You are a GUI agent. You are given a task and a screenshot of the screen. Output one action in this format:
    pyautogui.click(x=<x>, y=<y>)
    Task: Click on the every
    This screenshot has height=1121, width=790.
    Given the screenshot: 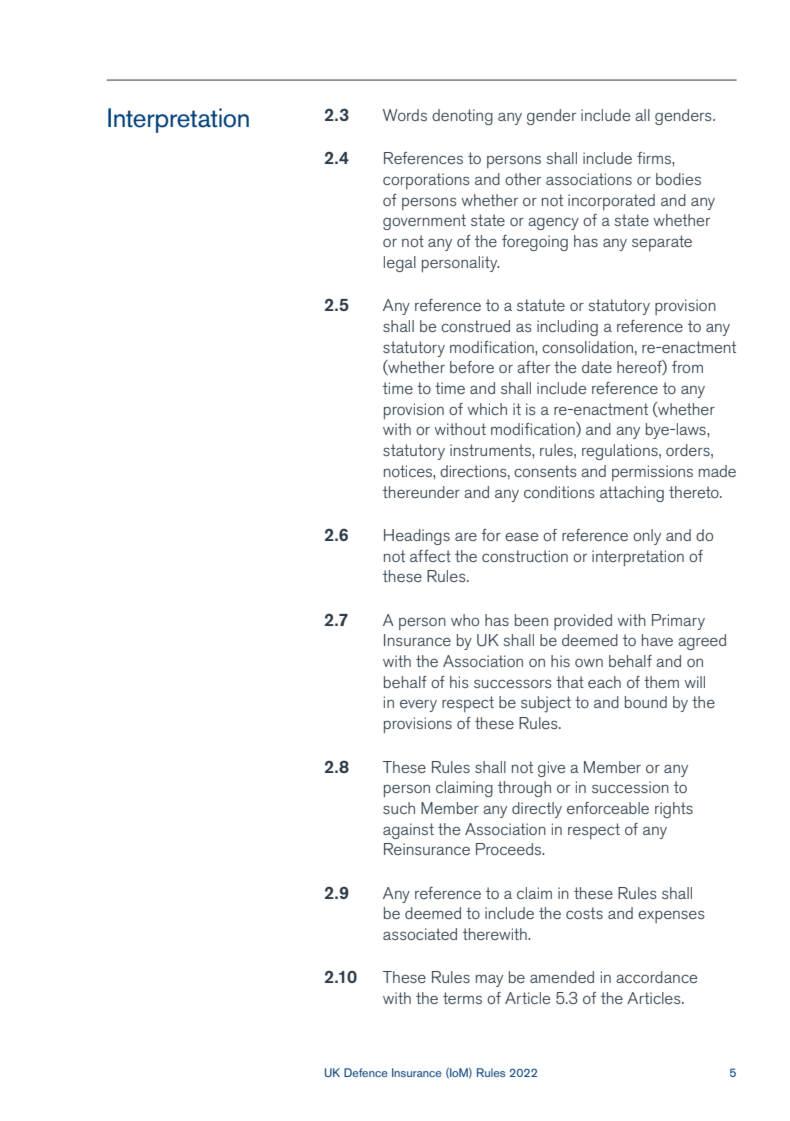 What is the action you would take?
    pyautogui.click(x=418, y=705)
